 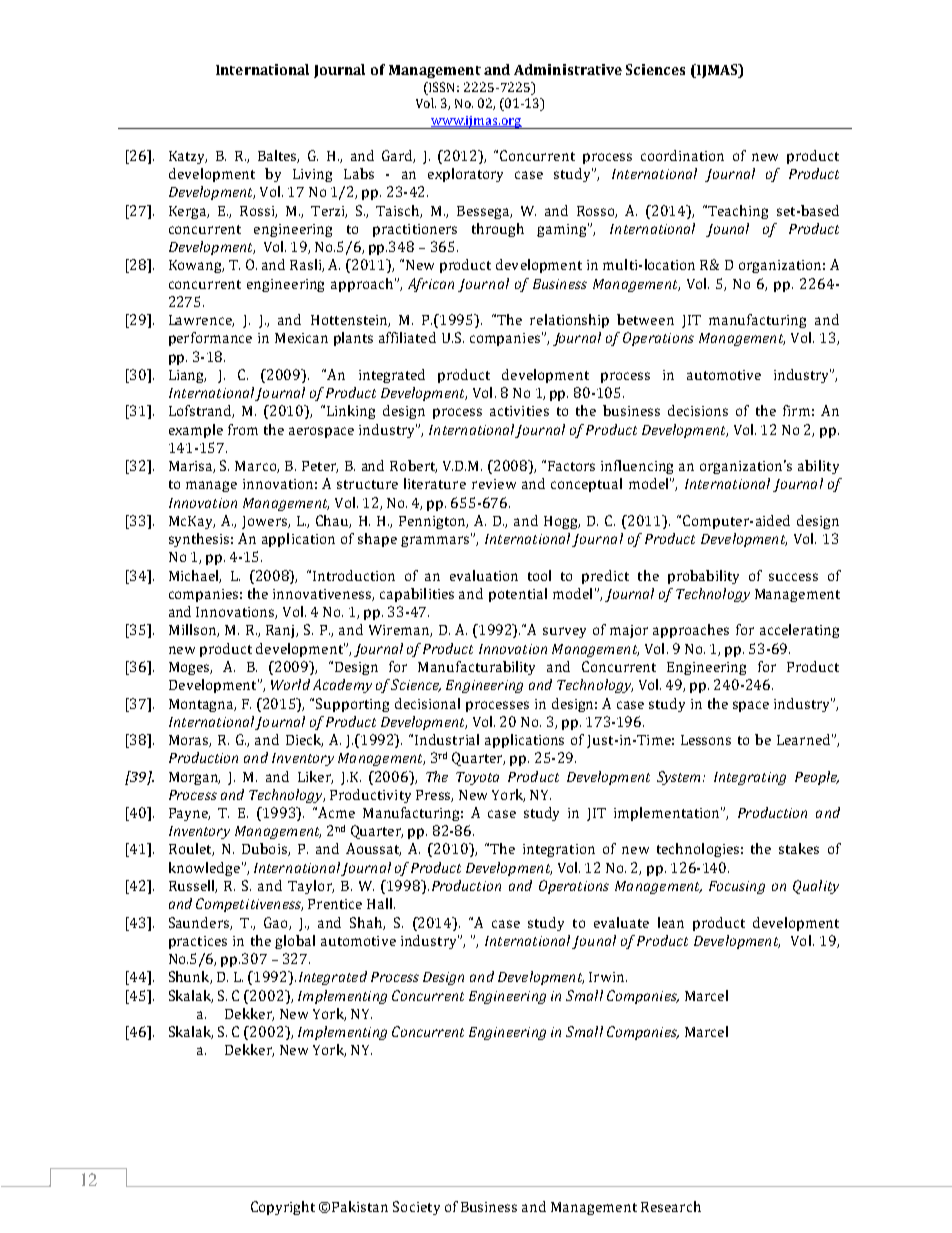 I want to click on review, so click(x=494, y=484).
